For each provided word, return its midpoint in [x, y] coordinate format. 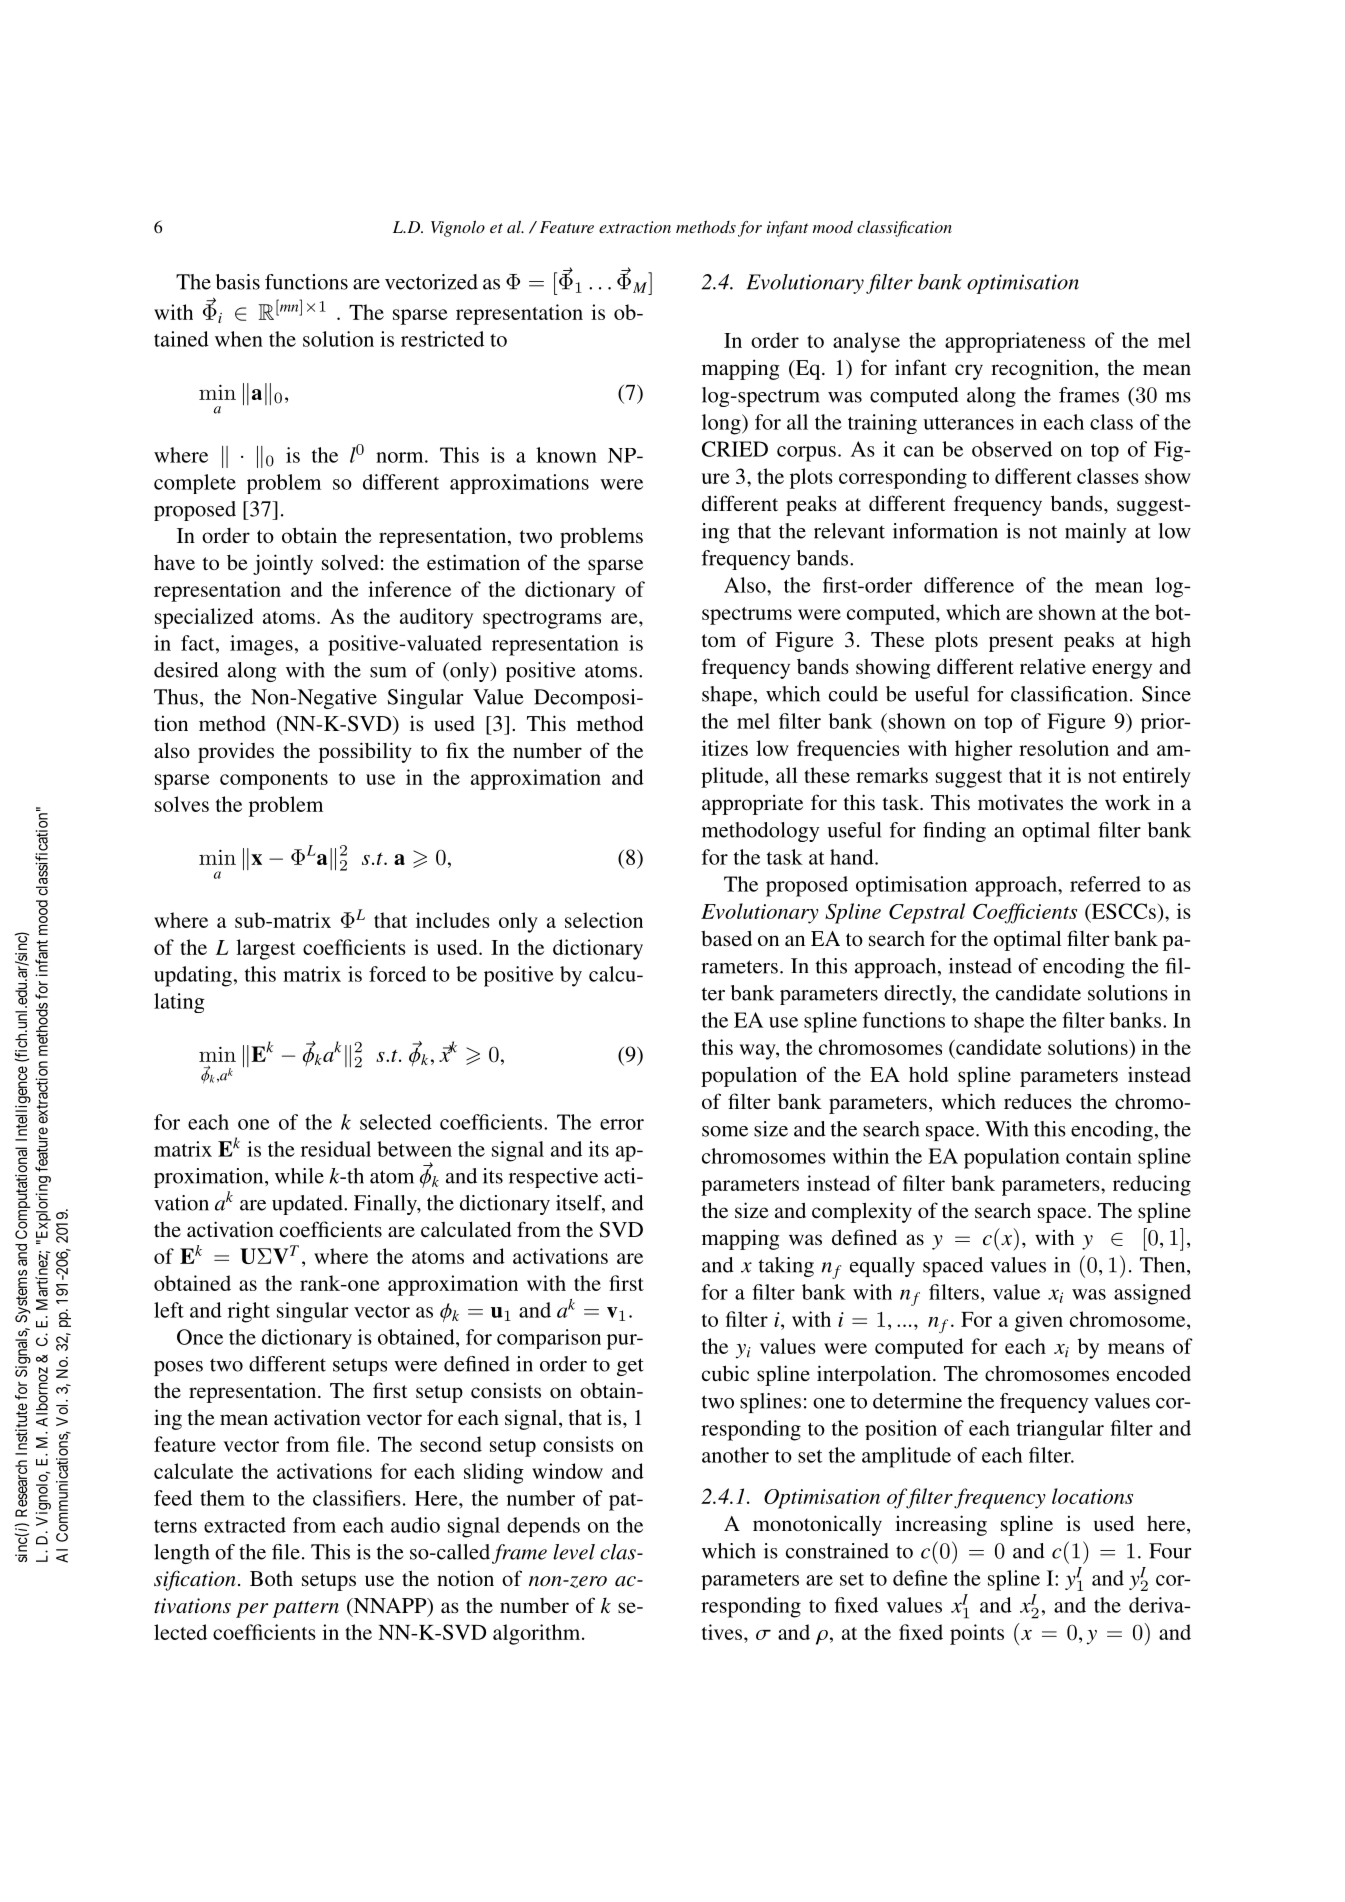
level [574, 1552]
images [261, 645]
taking [786, 1267]
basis [238, 282]
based [726, 938]
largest [266, 949]
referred [1105, 884]
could [853, 694]
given [1039, 1321]
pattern [306, 1609]
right [249, 1312]
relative [1053, 666]
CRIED [735, 449]
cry [969, 372]
